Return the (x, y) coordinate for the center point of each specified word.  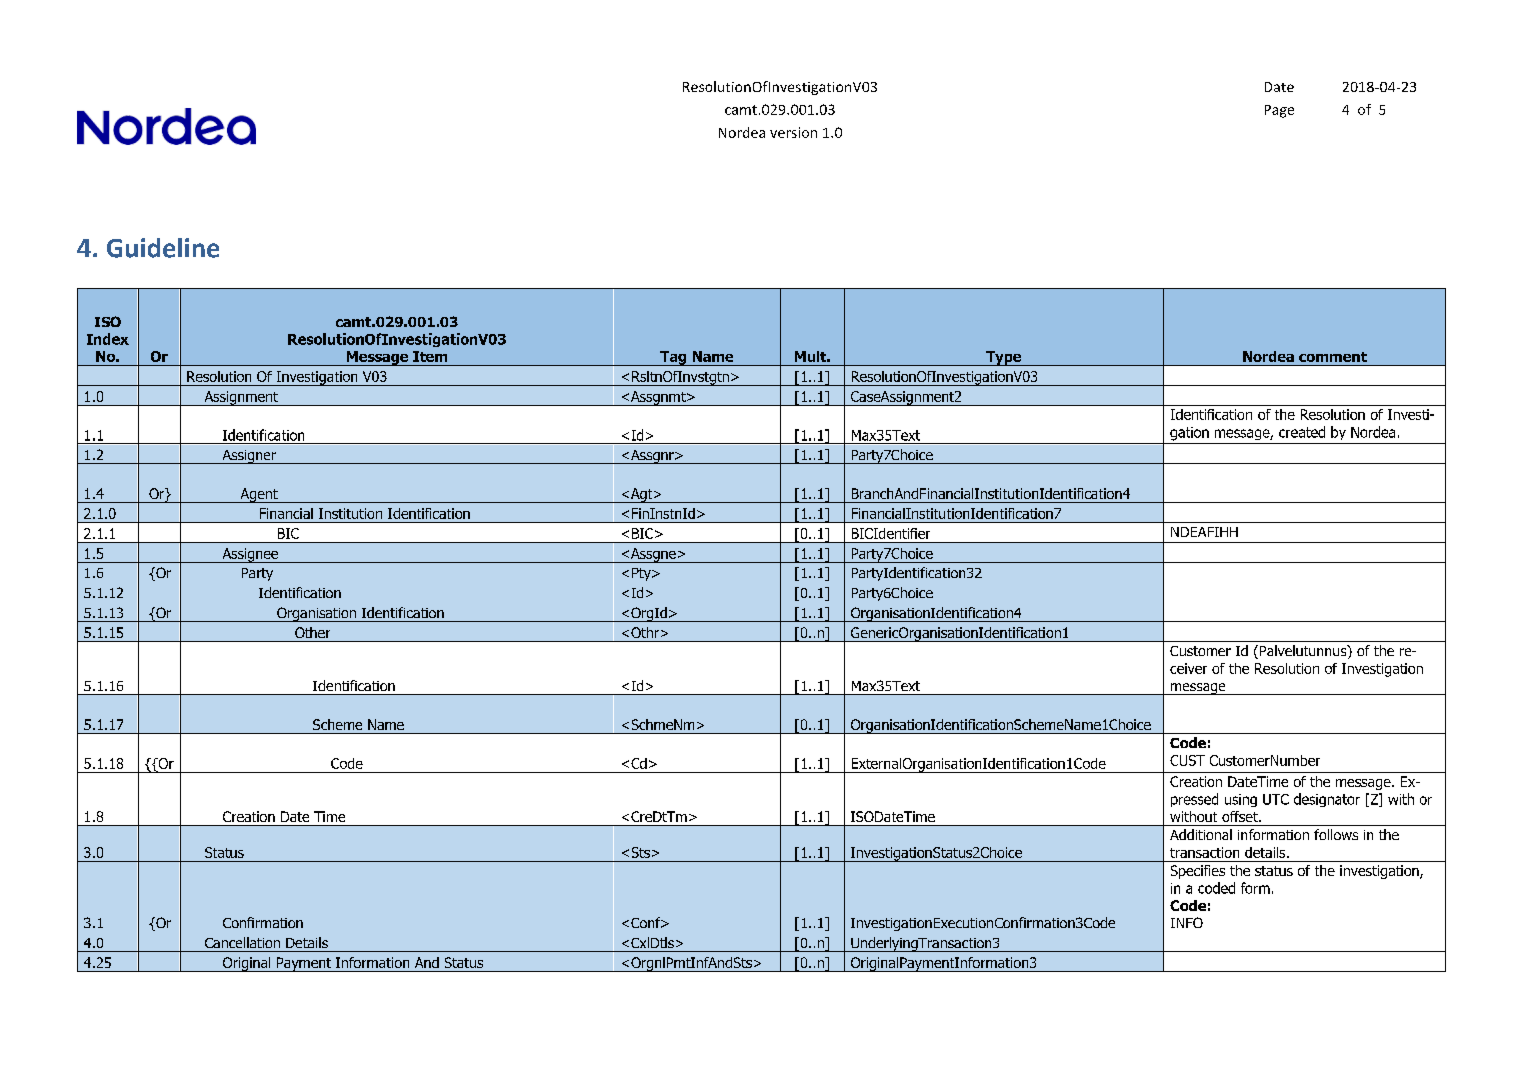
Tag (673, 358)
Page (1279, 111)
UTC (1276, 799)
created (1302, 432)
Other (312, 632)
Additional (1201, 834)
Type (1004, 358)
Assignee (250, 555)
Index (108, 339)
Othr (645, 632)
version (793, 132)
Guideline (163, 248)
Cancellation (242, 942)
